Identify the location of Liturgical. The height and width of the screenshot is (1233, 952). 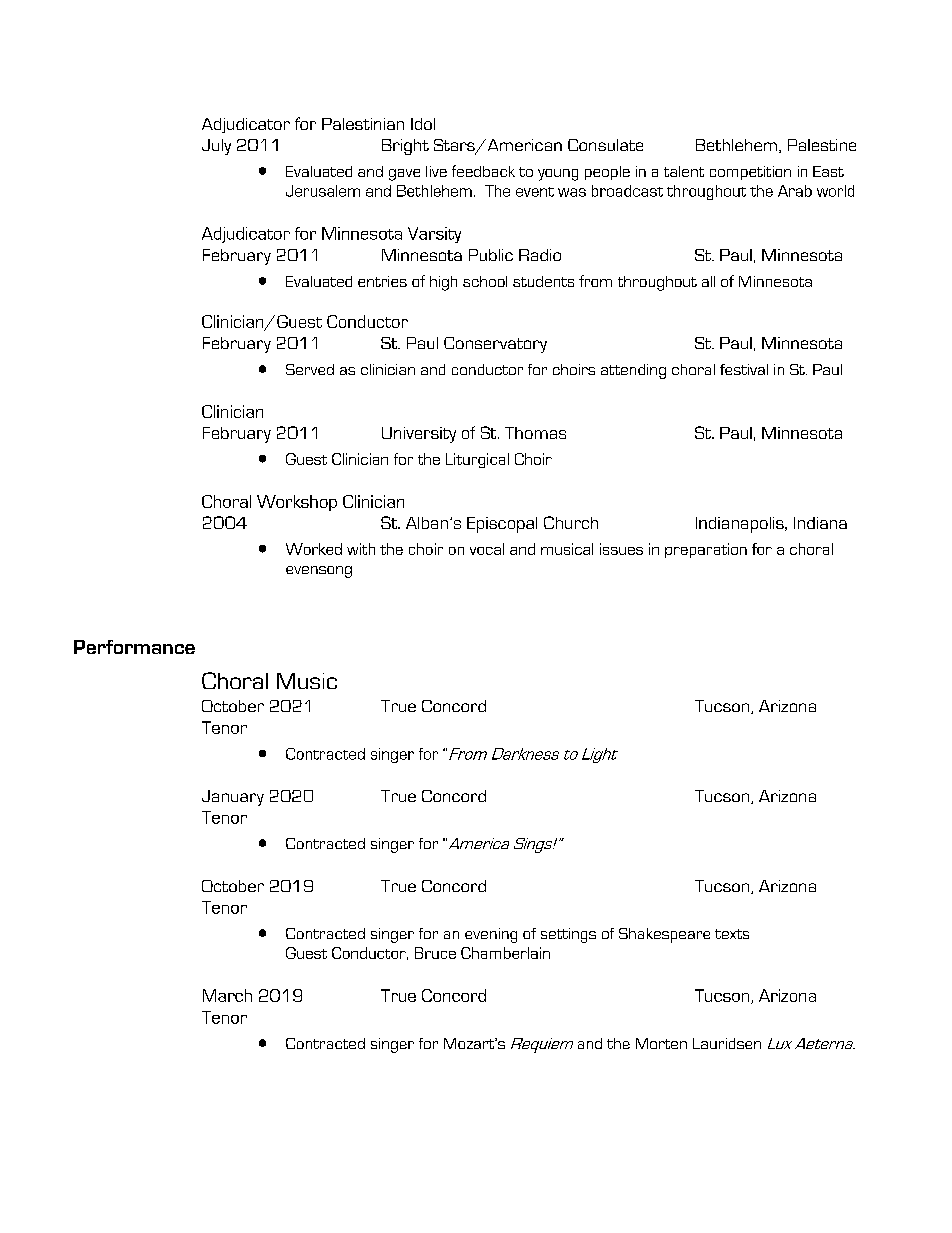
(477, 460).
